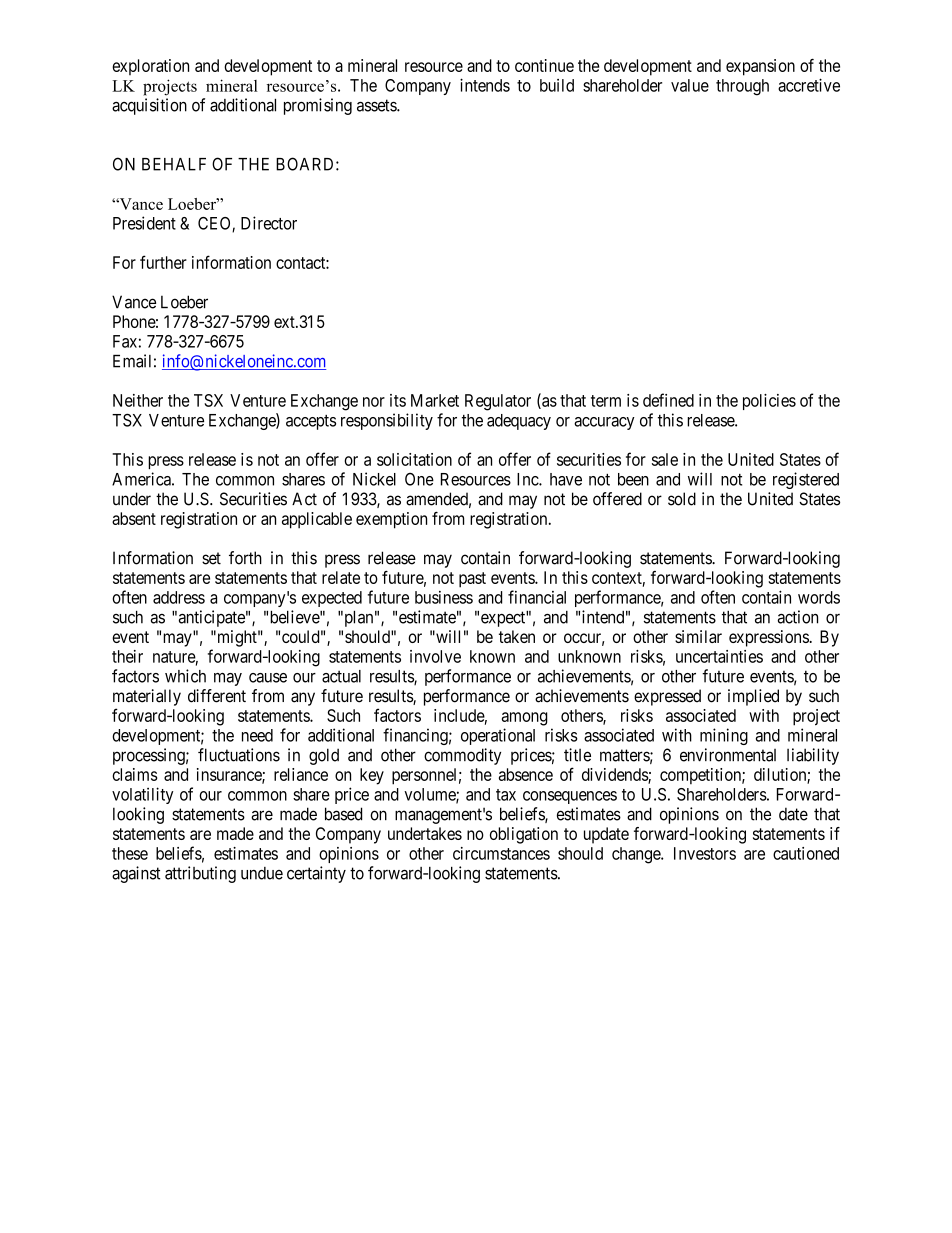 Image resolution: width=952 pixels, height=1233 pixels. I want to click on acquisition, so click(149, 106).
